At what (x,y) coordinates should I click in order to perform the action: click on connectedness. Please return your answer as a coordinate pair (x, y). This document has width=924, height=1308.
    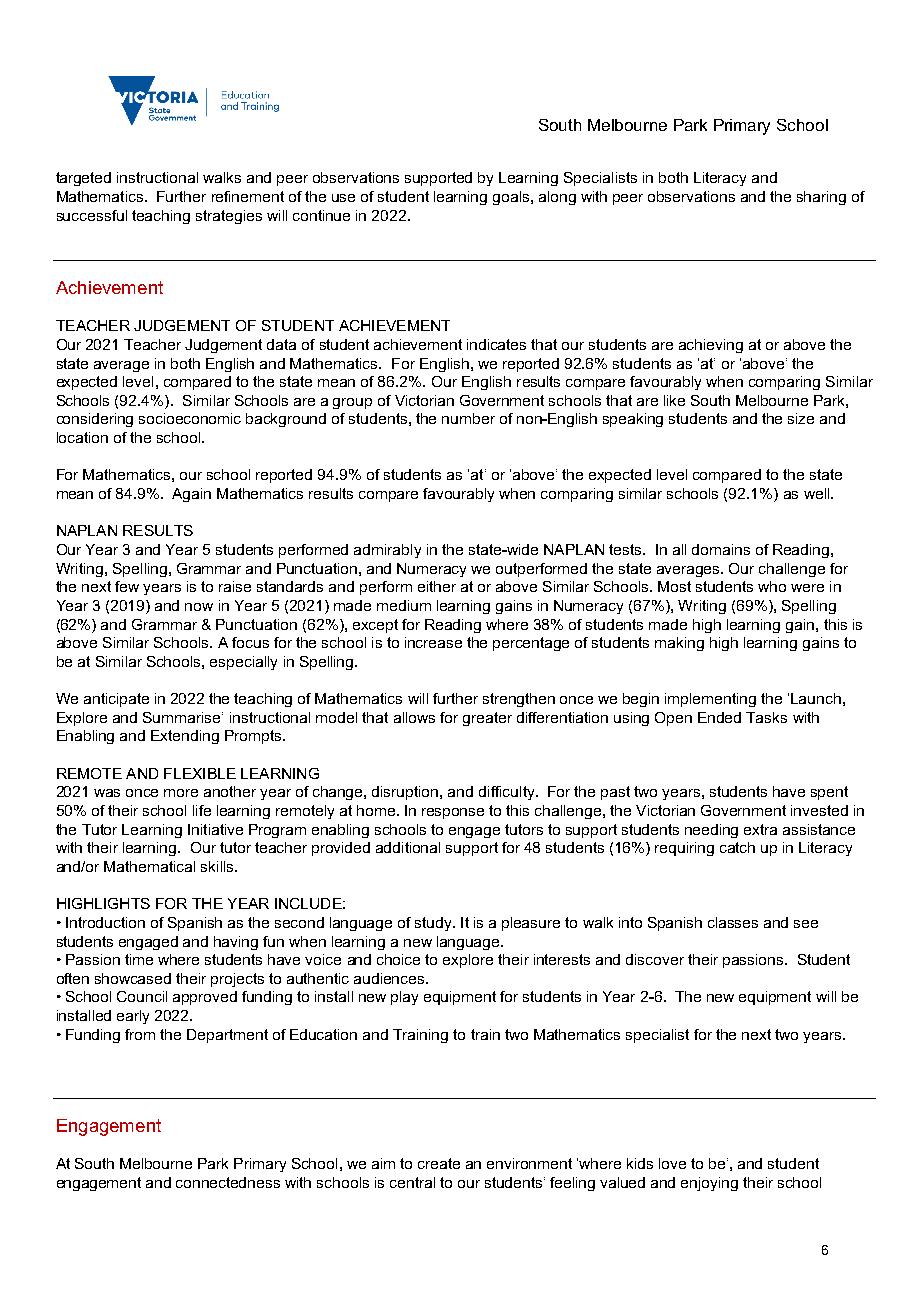
    Looking at the image, I should click on (228, 1182).
